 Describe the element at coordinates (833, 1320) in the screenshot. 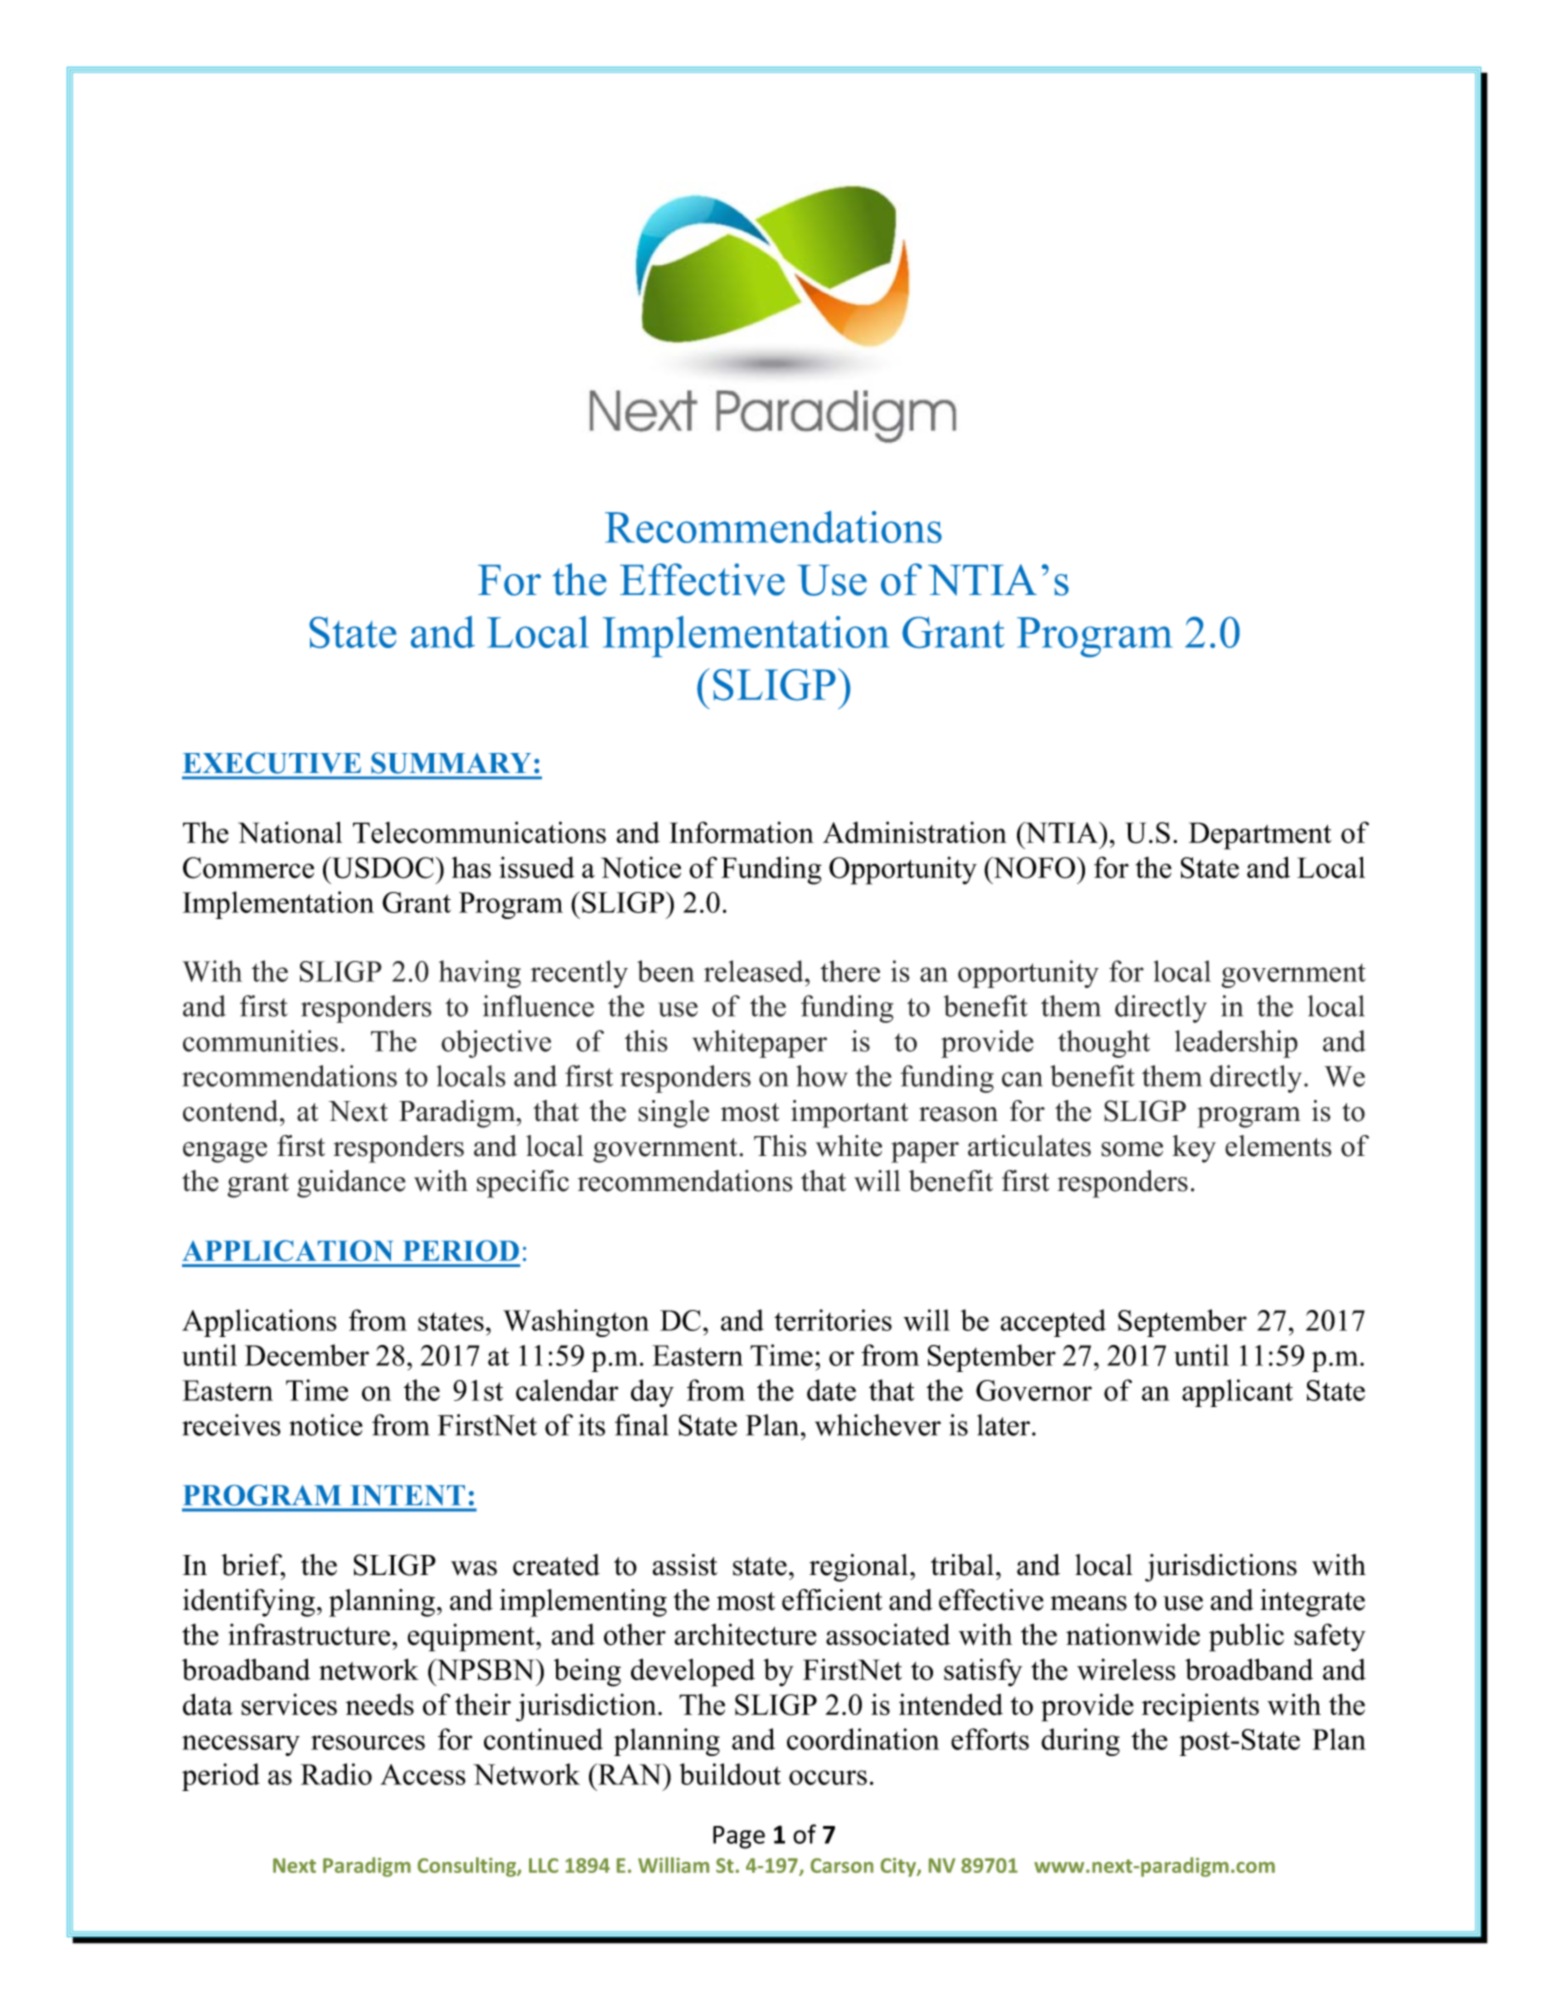

I see `territories` at that location.
